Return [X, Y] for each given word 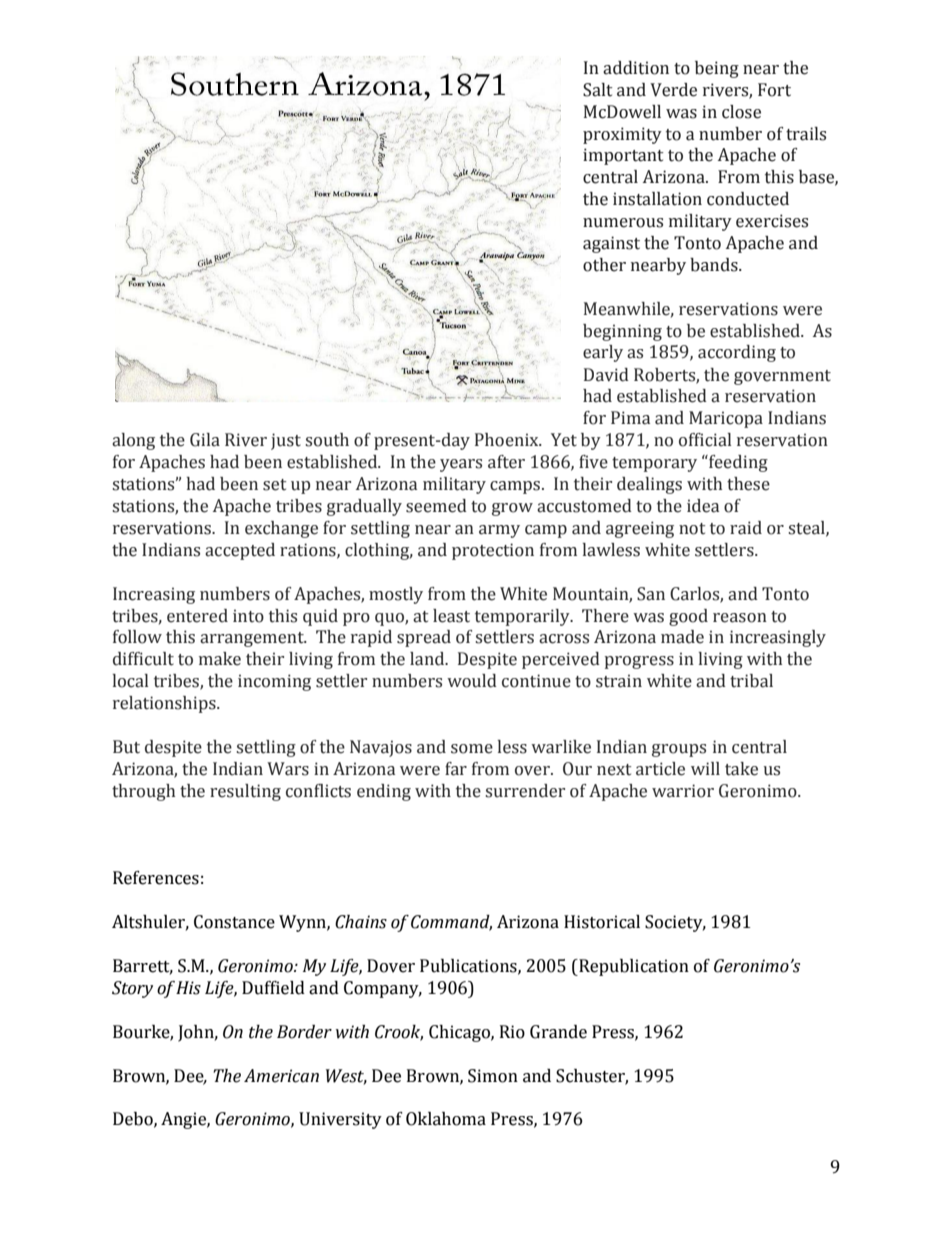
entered [197, 616]
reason [740, 618]
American [281, 1076]
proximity [622, 135]
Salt [598, 90]
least [451, 616]
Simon [493, 1076]
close [741, 112]
